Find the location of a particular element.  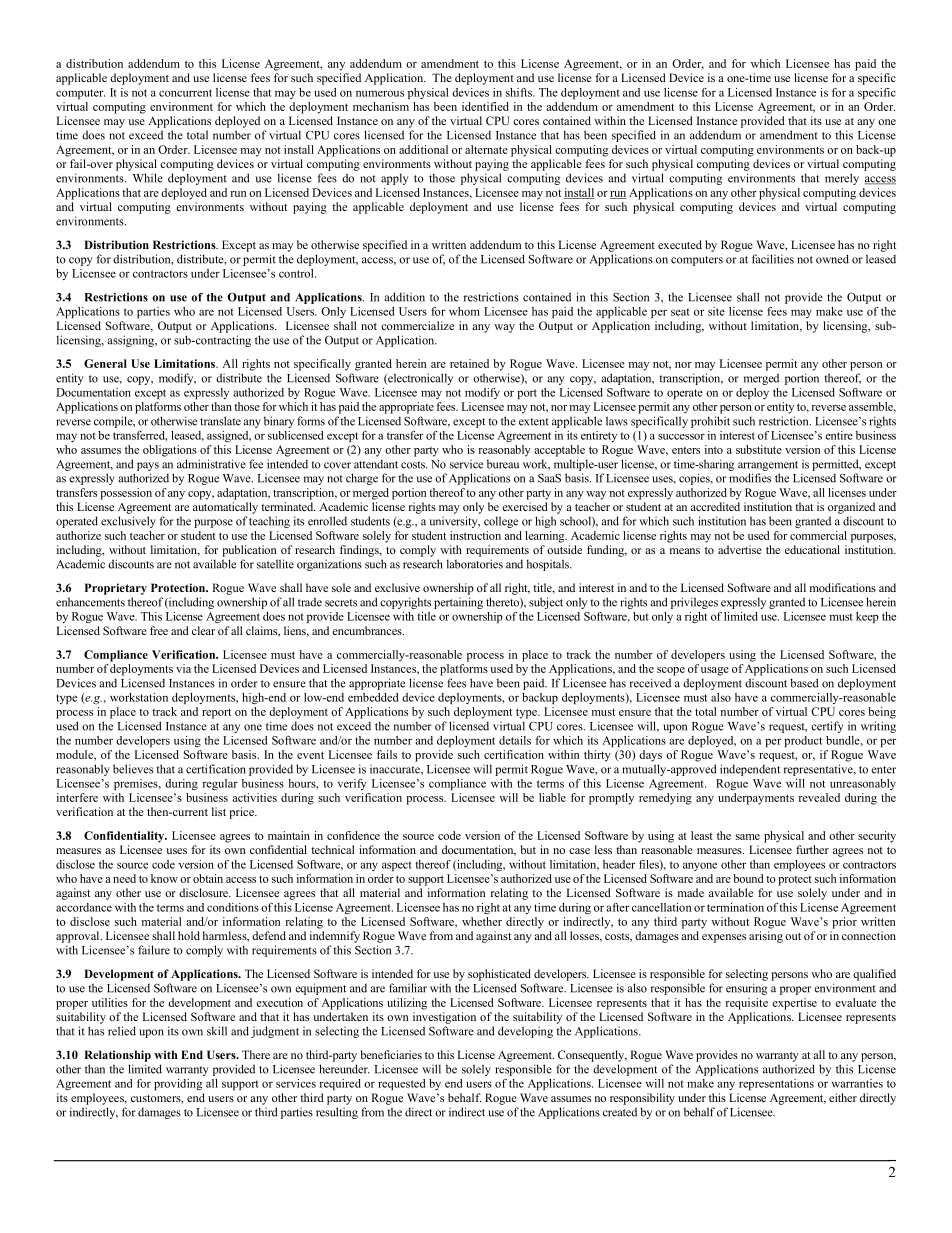

developing is located at coordinates (525, 1032).
